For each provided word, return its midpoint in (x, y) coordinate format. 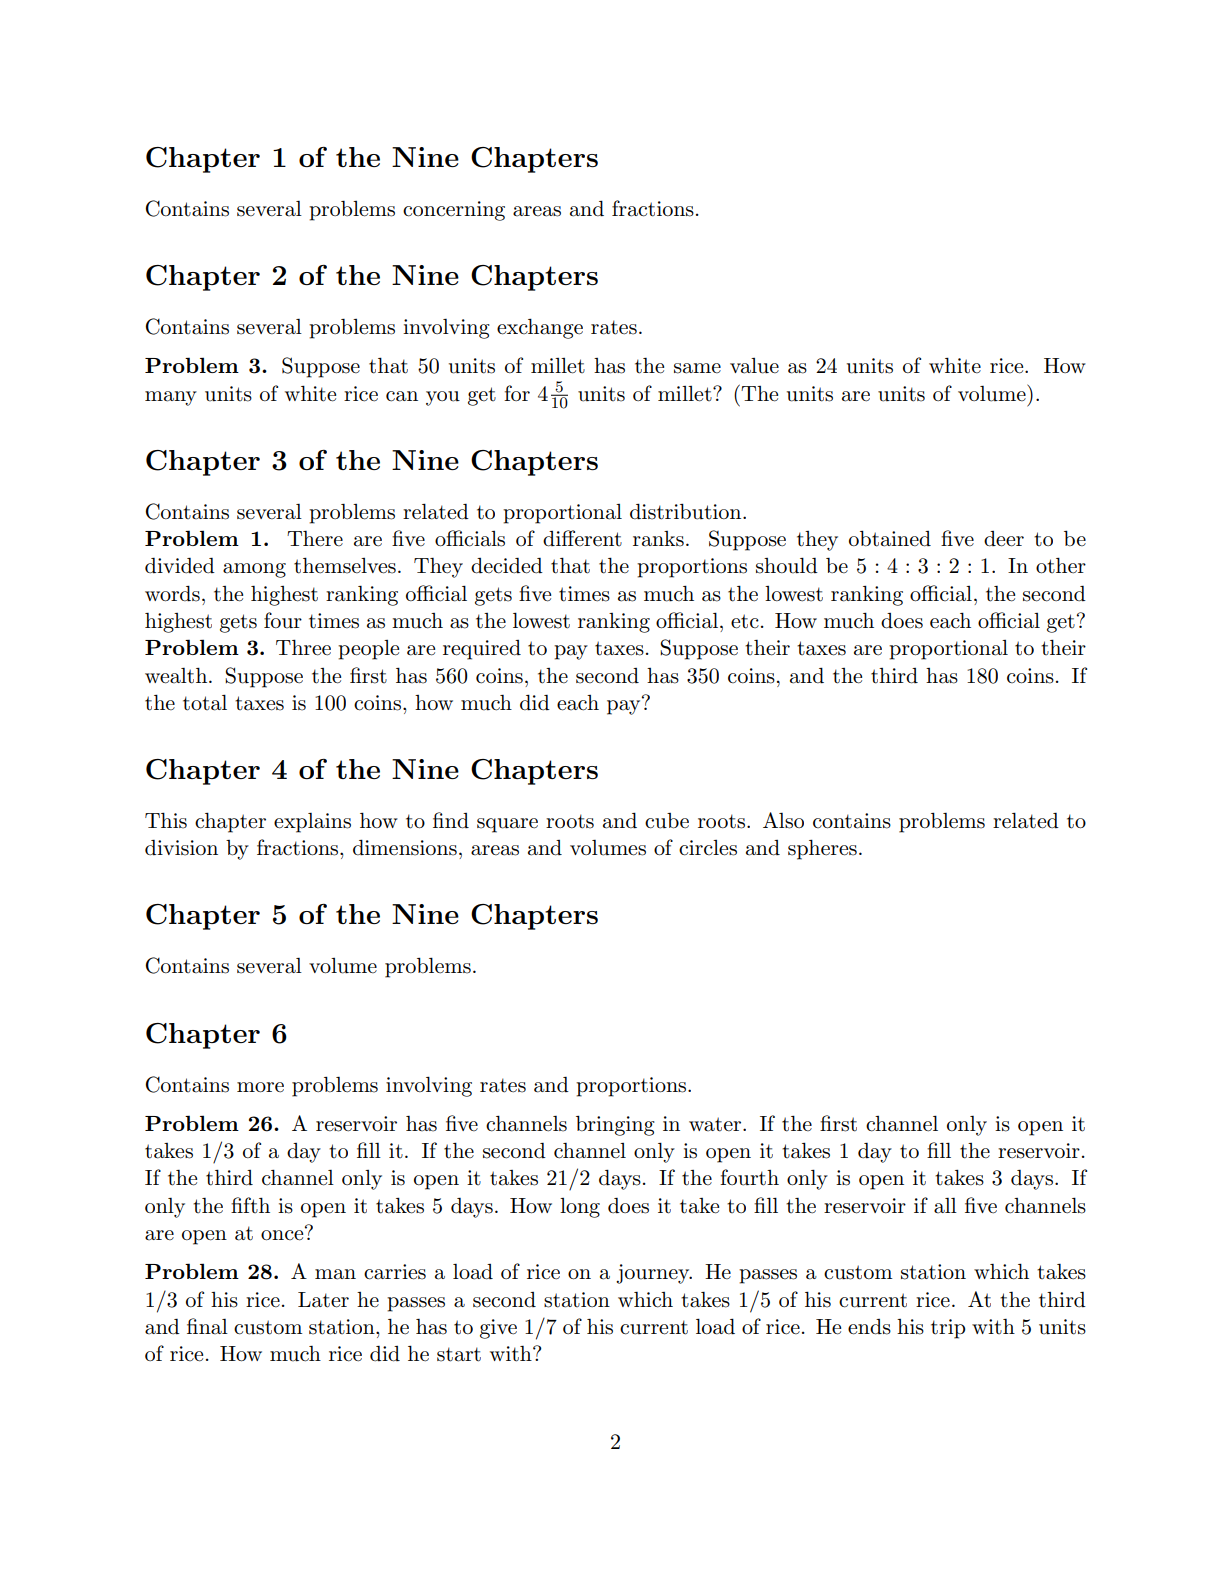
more (260, 1087)
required (482, 650)
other (1061, 565)
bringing (615, 1125)
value (754, 366)
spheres (822, 849)
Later (323, 1300)
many (171, 398)
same (697, 368)
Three (303, 647)
